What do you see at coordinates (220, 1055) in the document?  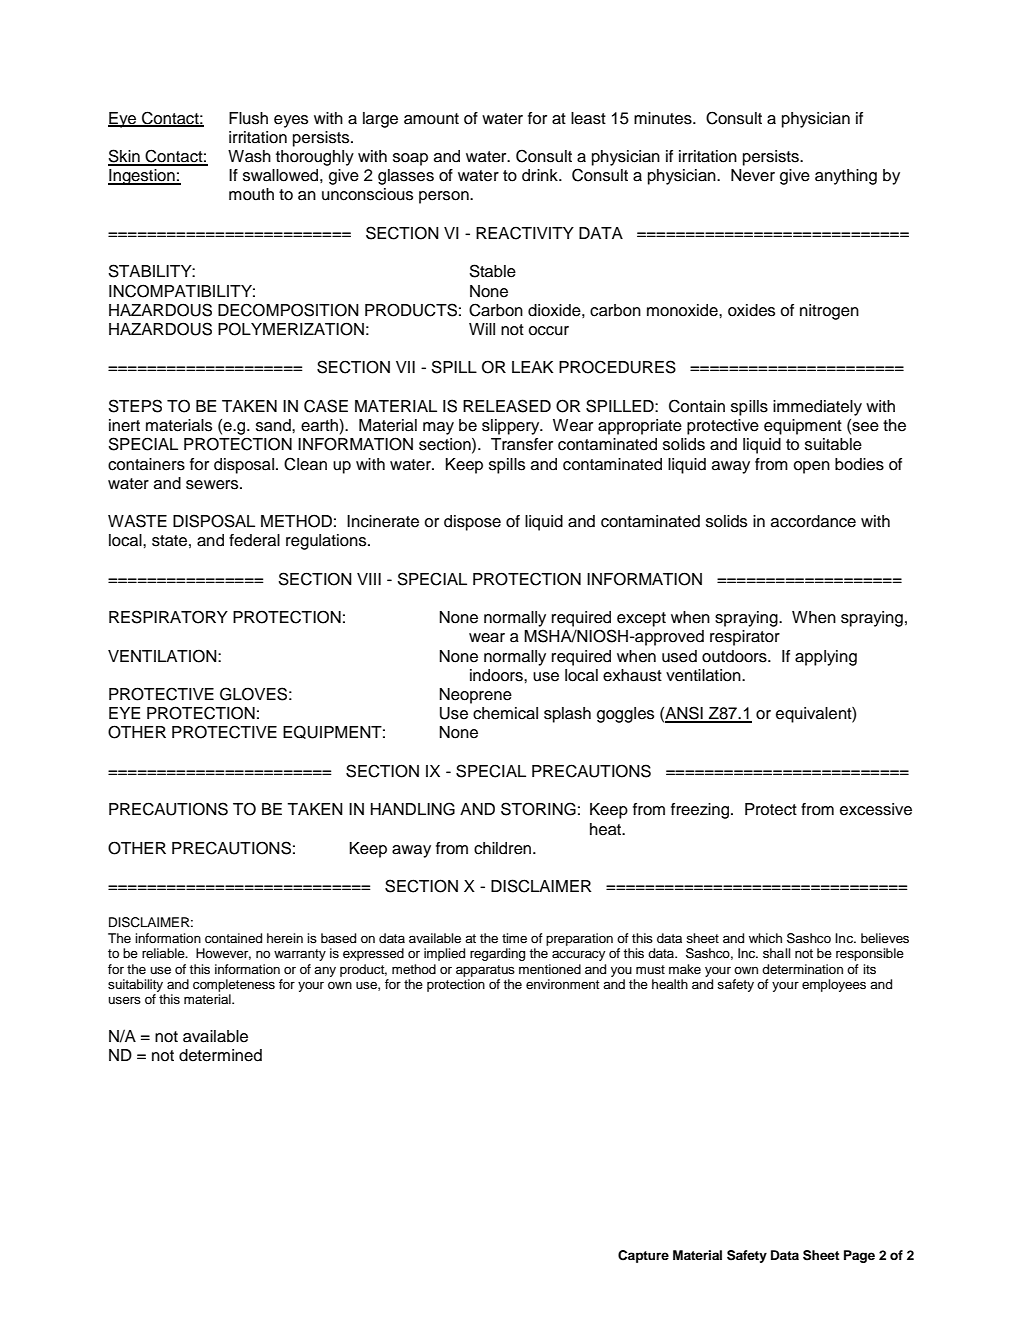 I see `determined` at bounding box center [220, 1055].
